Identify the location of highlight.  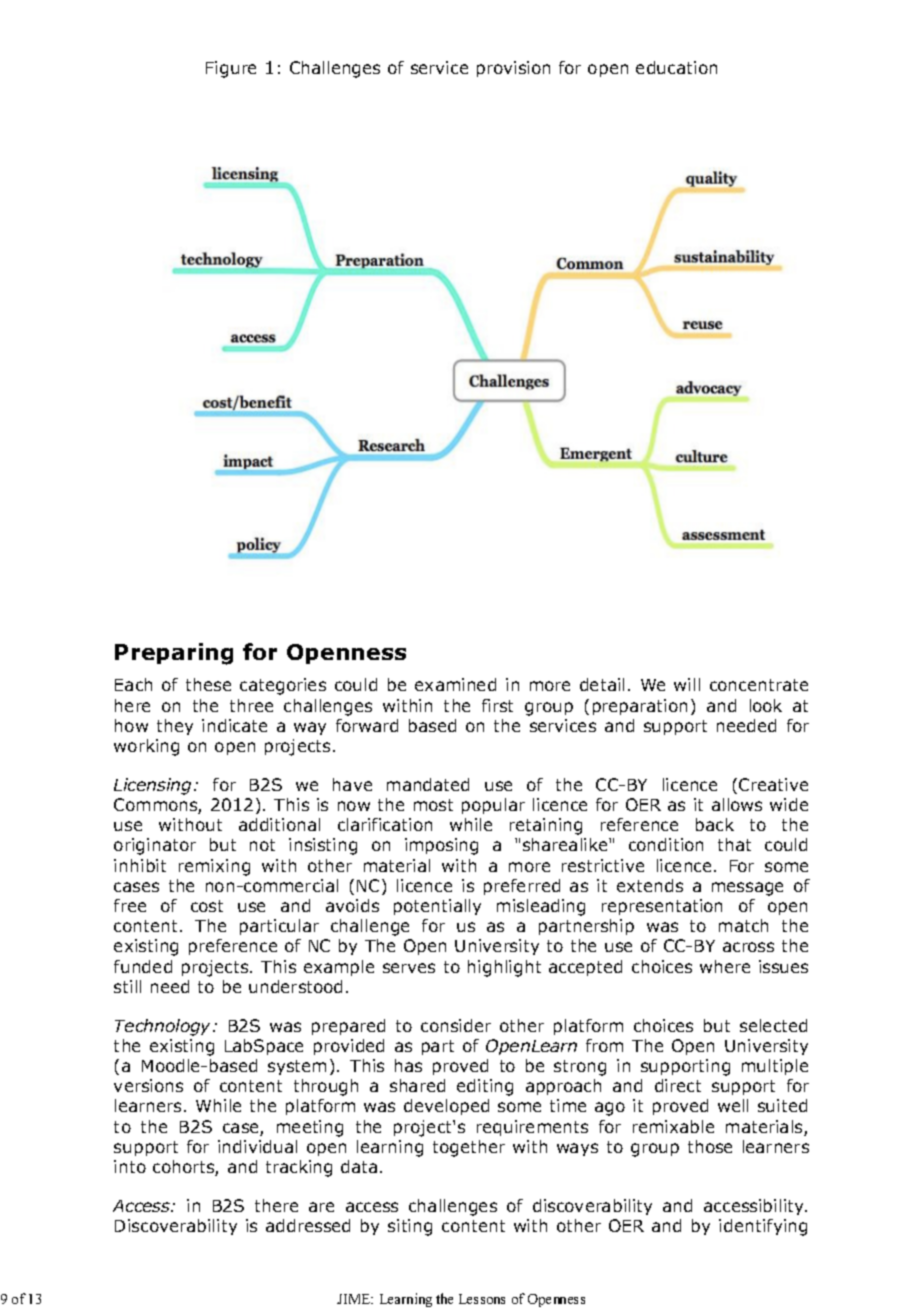
(504, 968).
